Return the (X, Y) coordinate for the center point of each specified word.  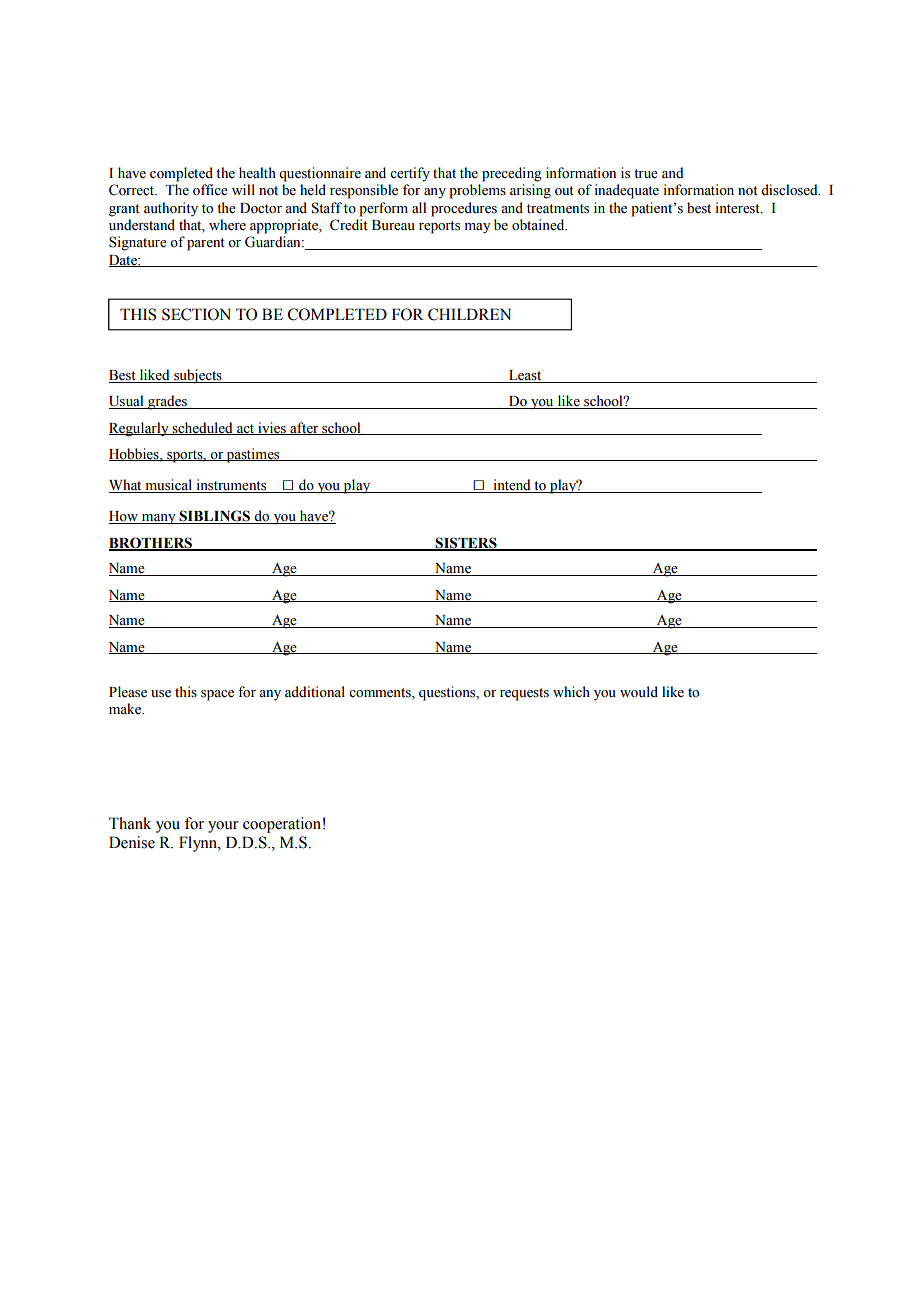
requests (524, 694)
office (210, 190)
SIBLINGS (215, 517)
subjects (198, 376)
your (223, 827)
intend (512, 486)
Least (525, 376)
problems (477, 191)
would (639, 692)
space (217, 695)
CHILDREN (469, 314)
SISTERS (466, 543)
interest (739, 208)
